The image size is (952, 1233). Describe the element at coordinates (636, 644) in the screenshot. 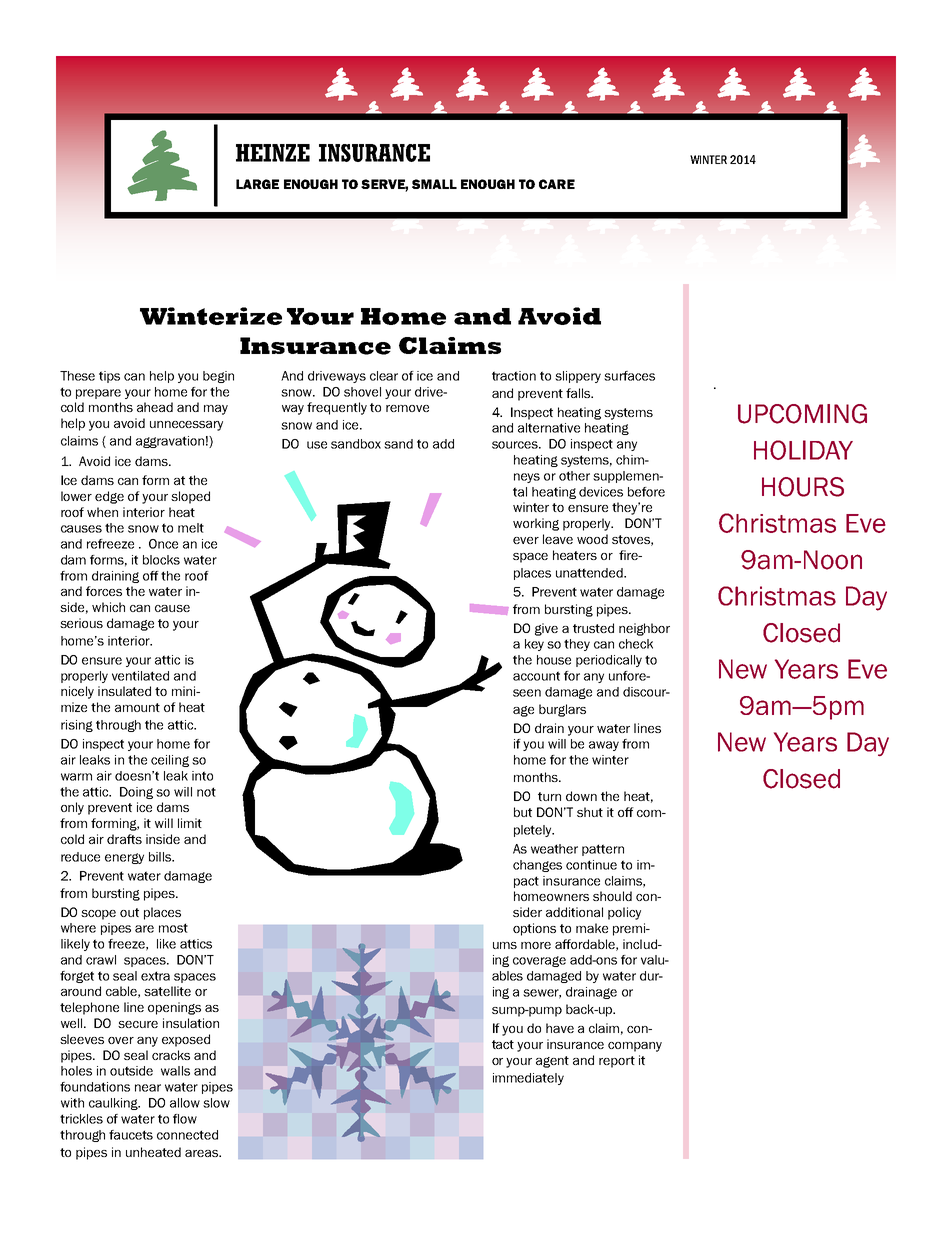

I see `check` at that location.
